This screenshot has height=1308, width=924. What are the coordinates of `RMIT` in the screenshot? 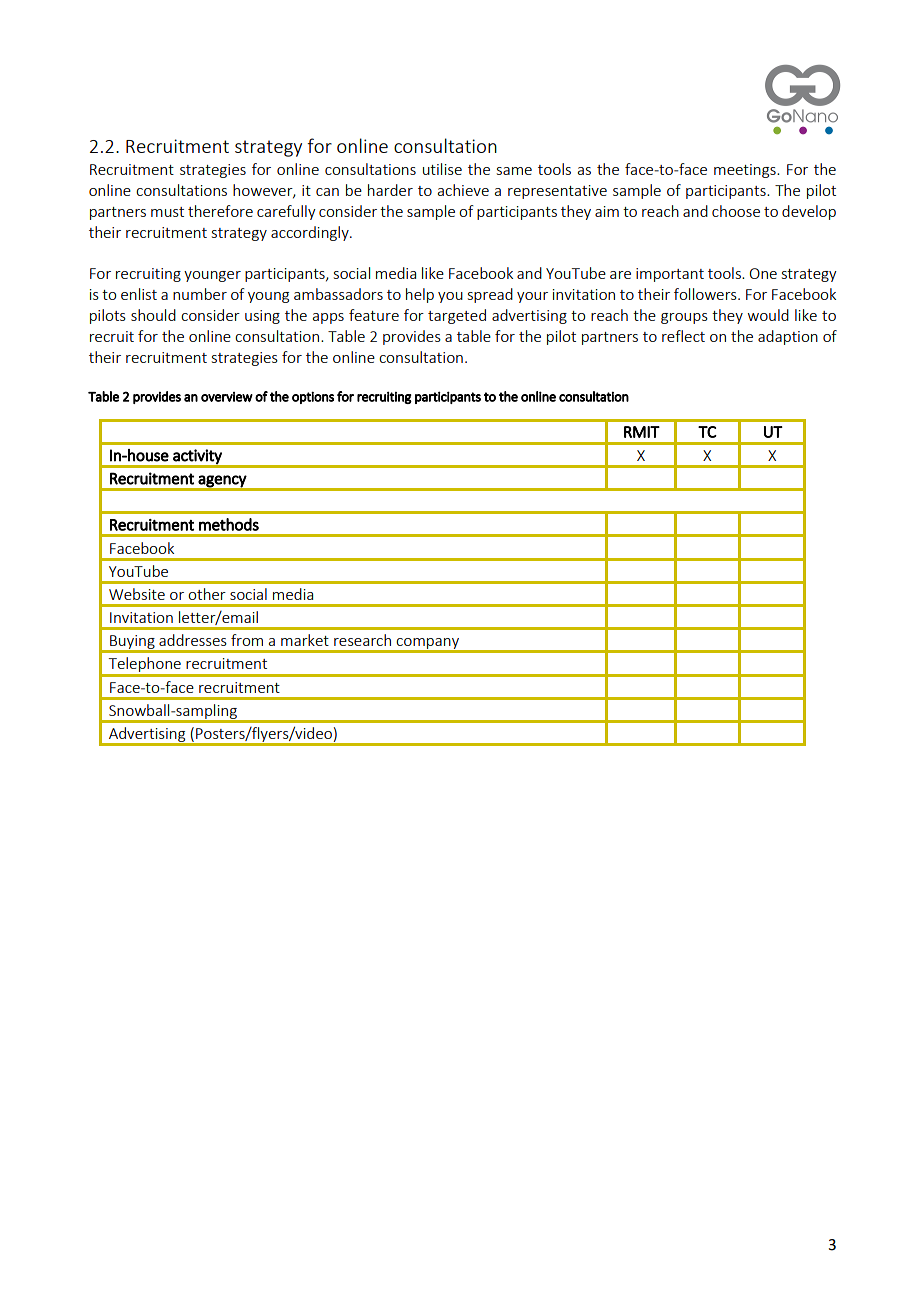 It's located at (642, 432).
